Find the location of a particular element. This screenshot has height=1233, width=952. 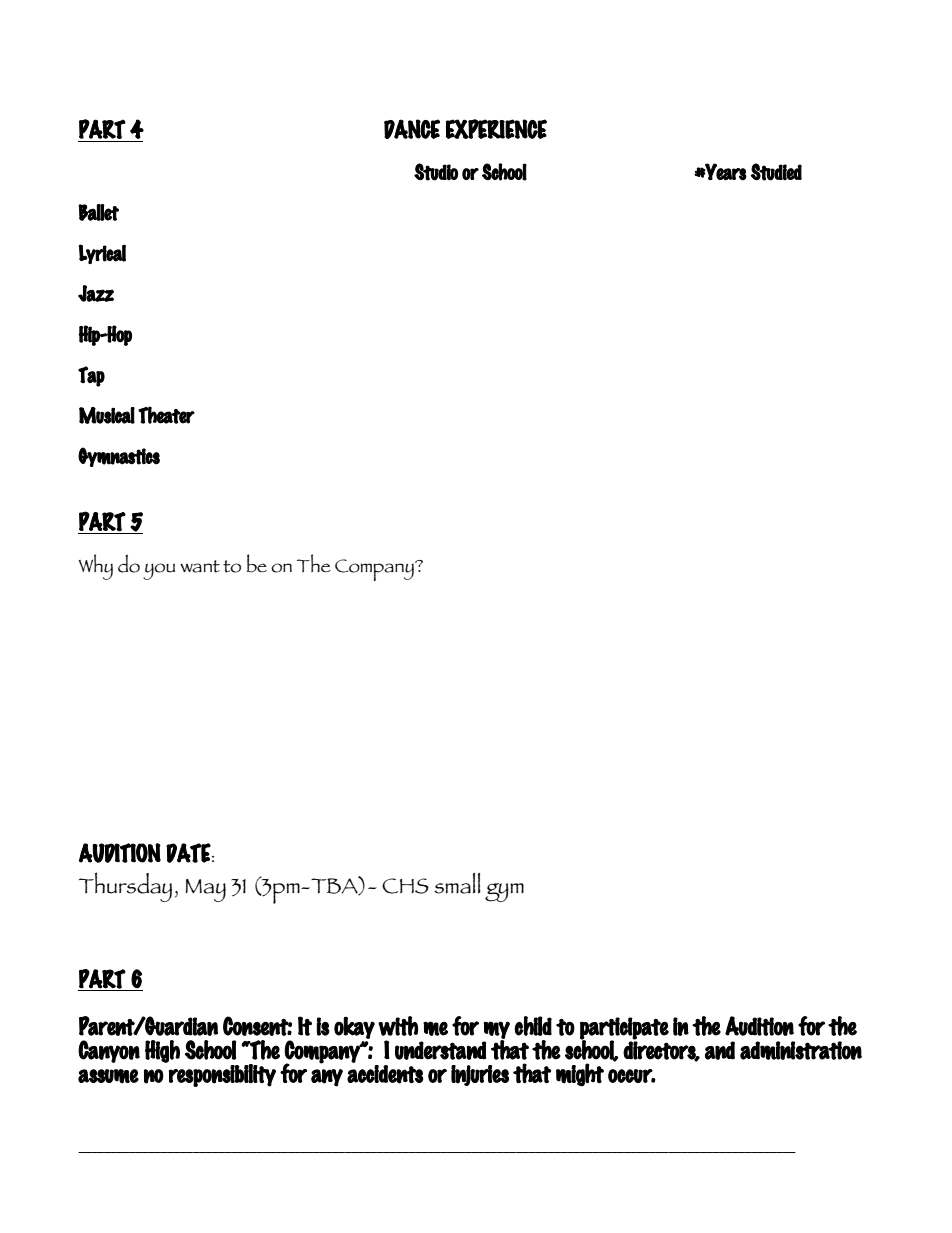

High is located at coordinates (162, 1051).
